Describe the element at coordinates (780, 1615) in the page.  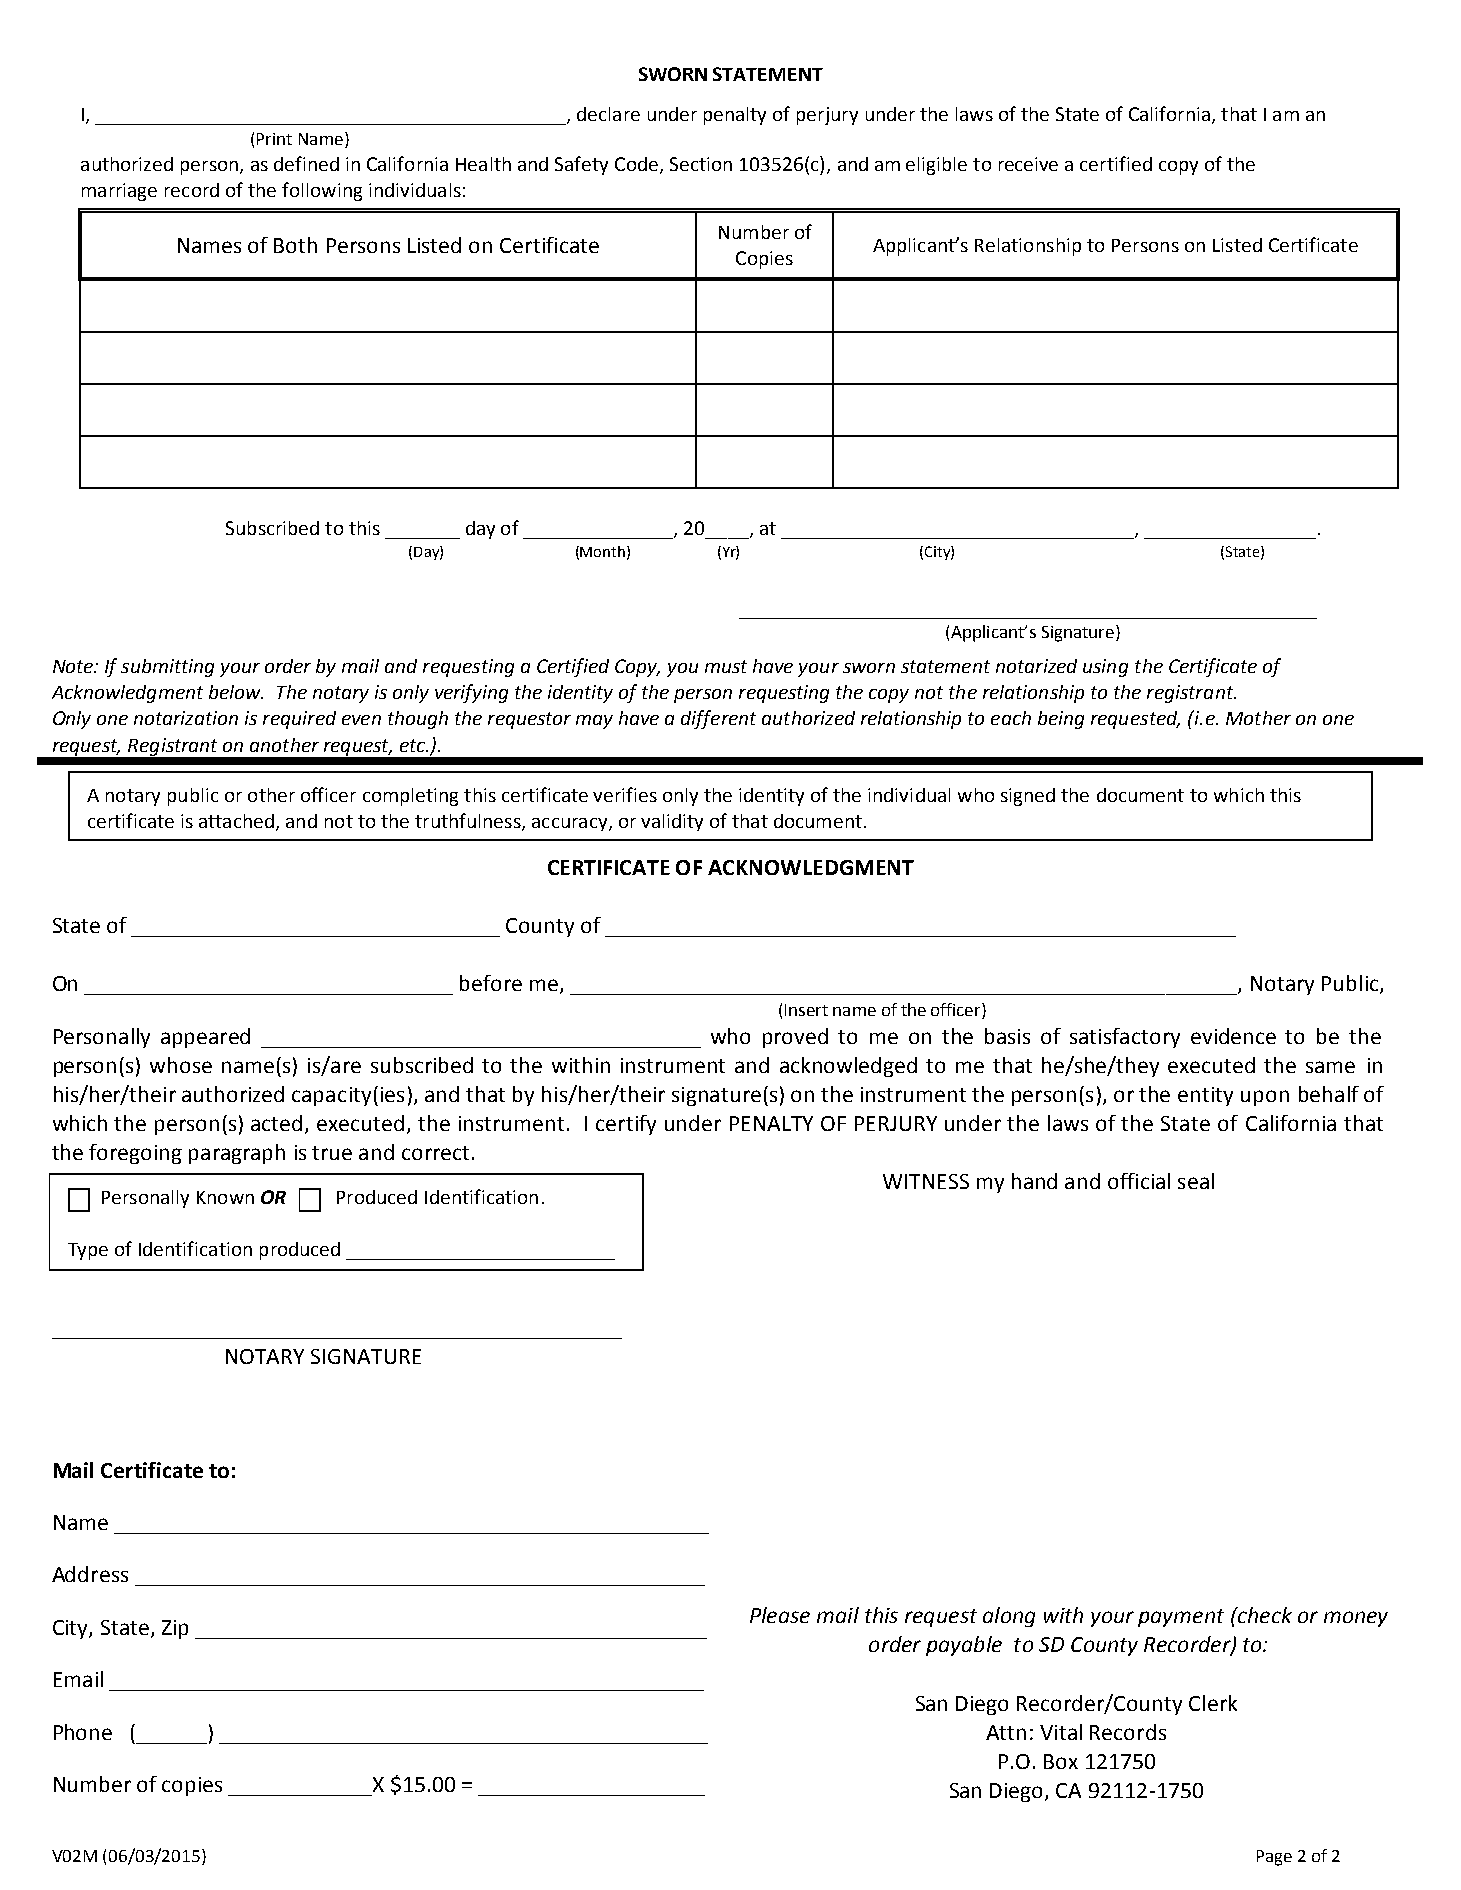
I see `Please` at that location.
